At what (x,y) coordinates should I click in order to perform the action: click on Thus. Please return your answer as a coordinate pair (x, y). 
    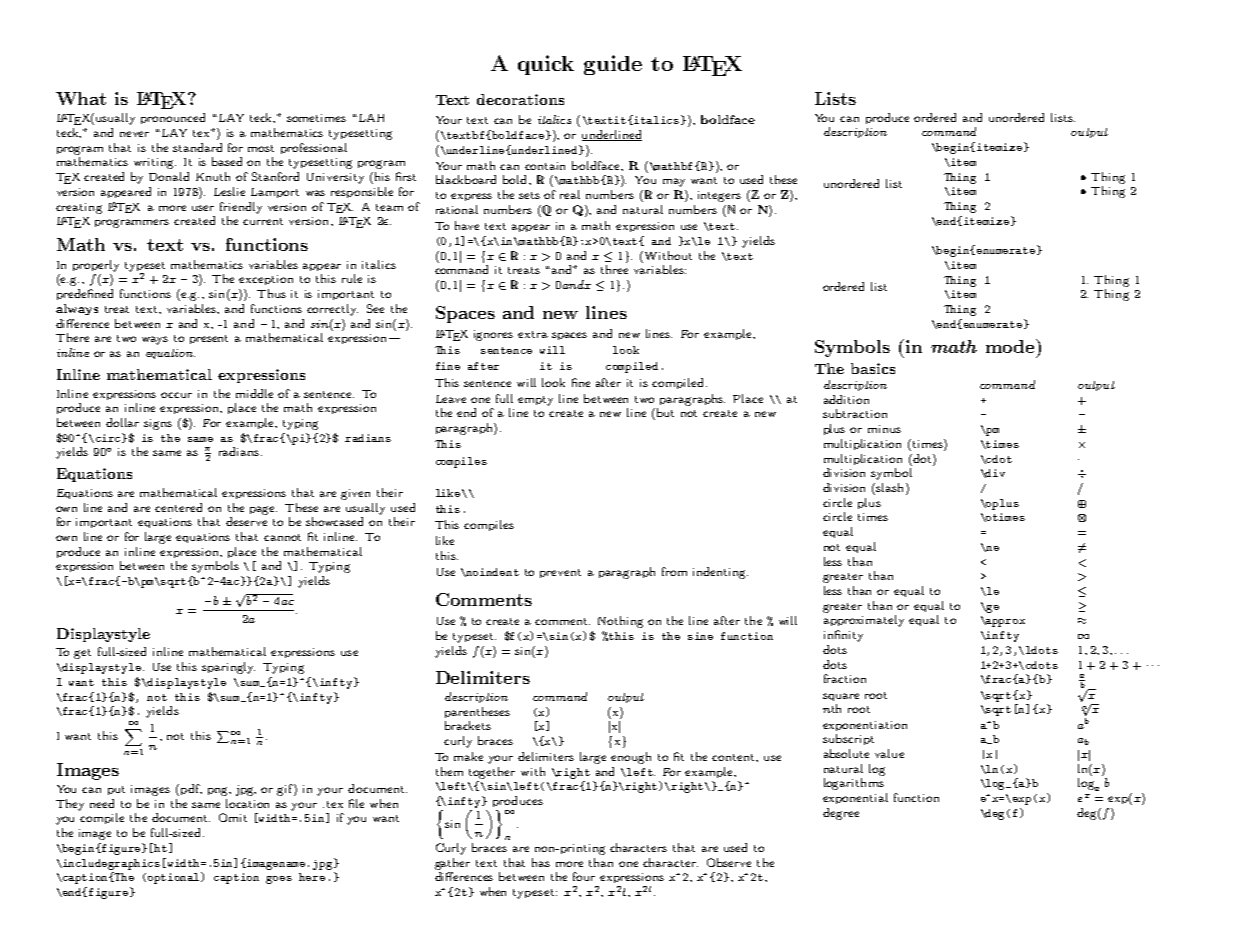
    Looking at the image, I should click on (271, 293).
